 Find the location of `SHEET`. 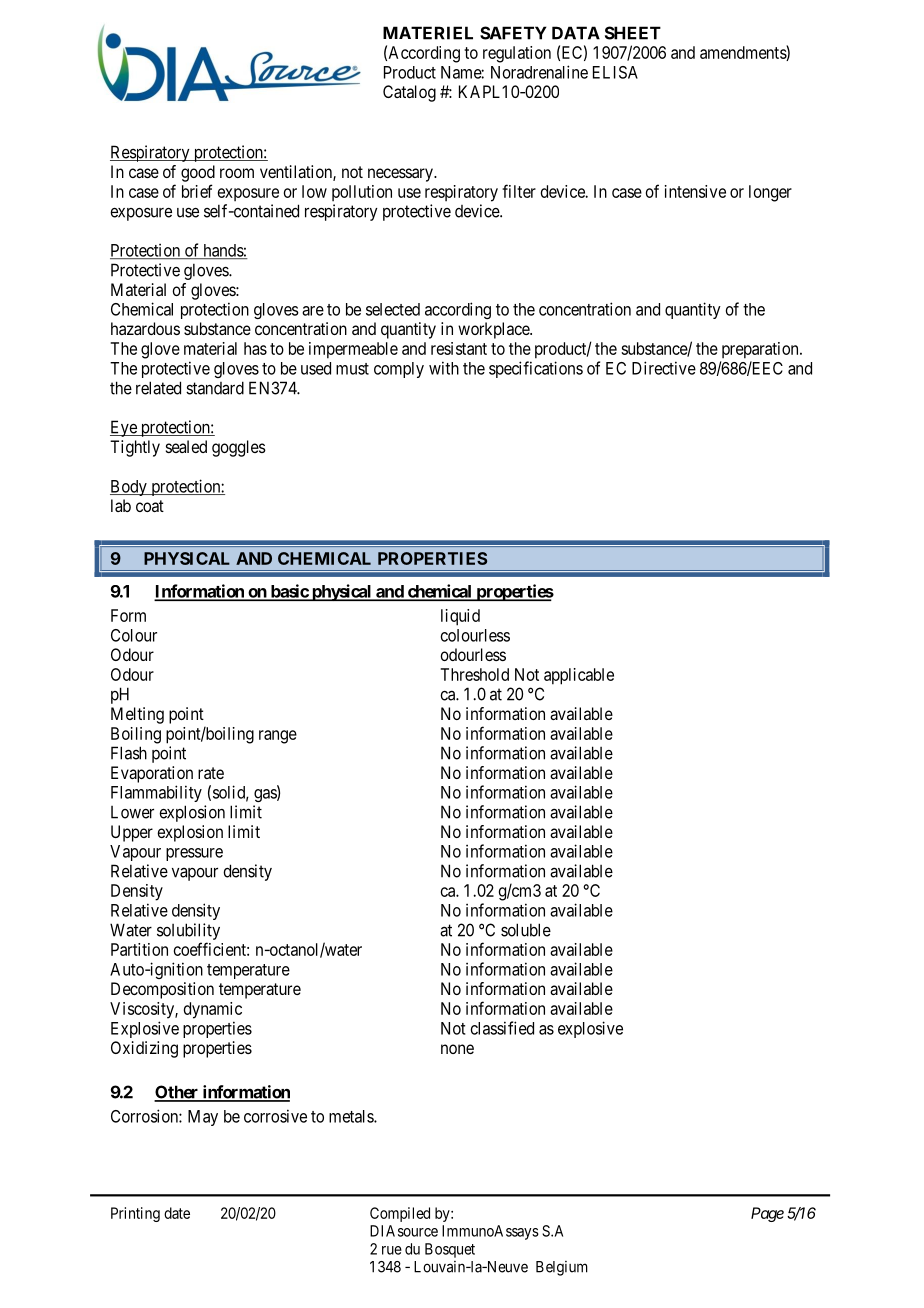

SHEET is located at coordinates (633, 33).
